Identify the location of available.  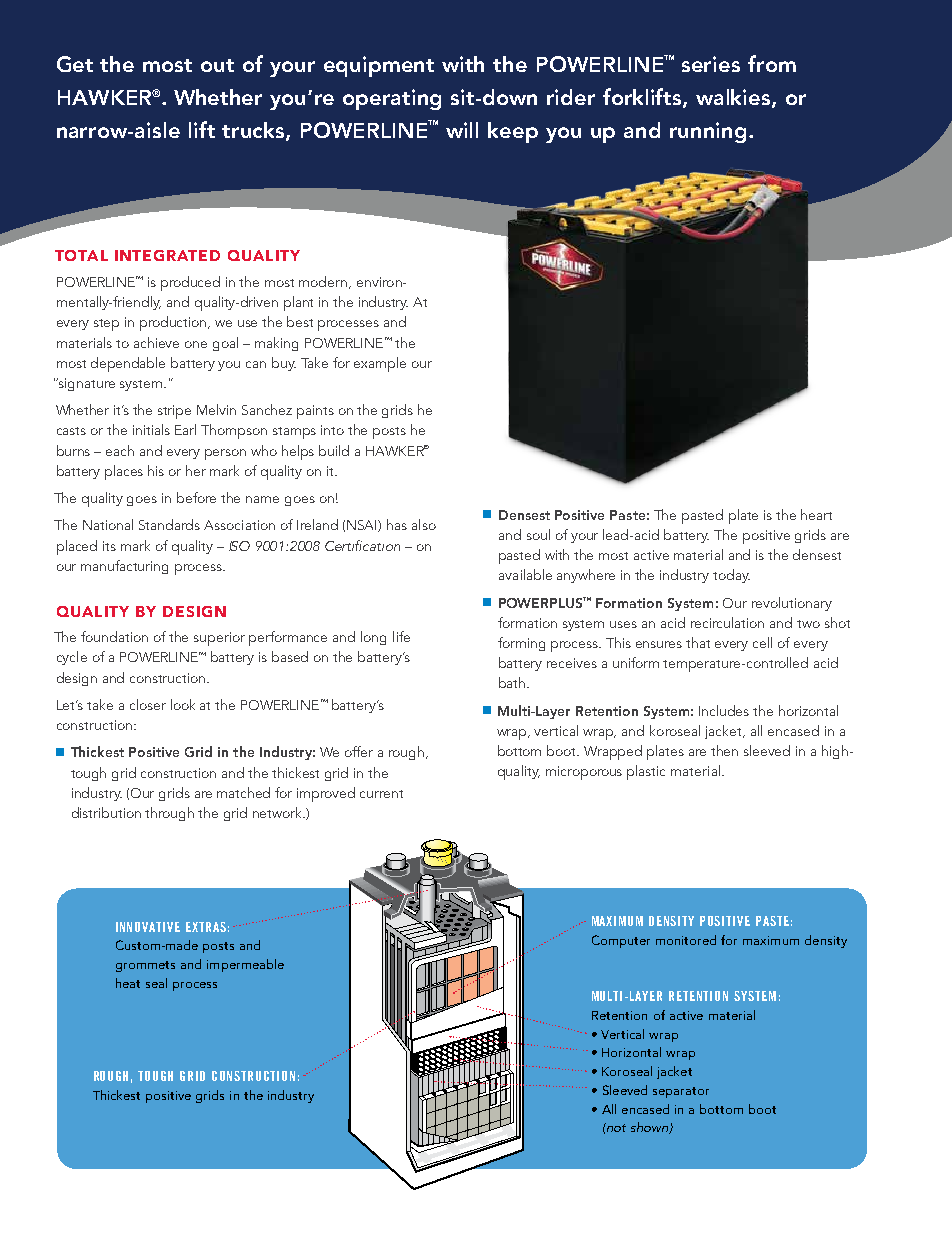
(525, 574).
